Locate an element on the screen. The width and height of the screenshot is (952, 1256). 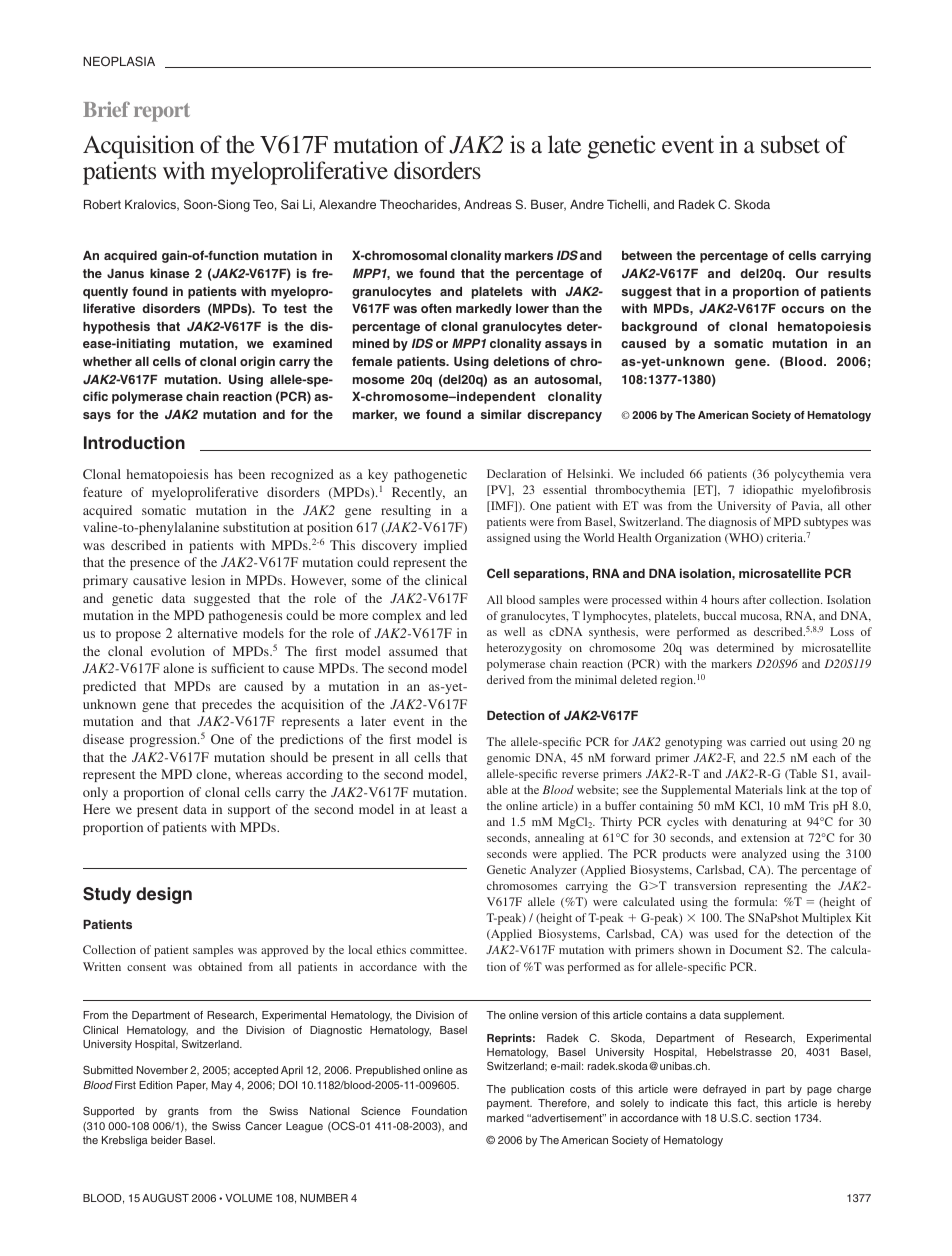
Sai is located at coordinates (290, 204).
